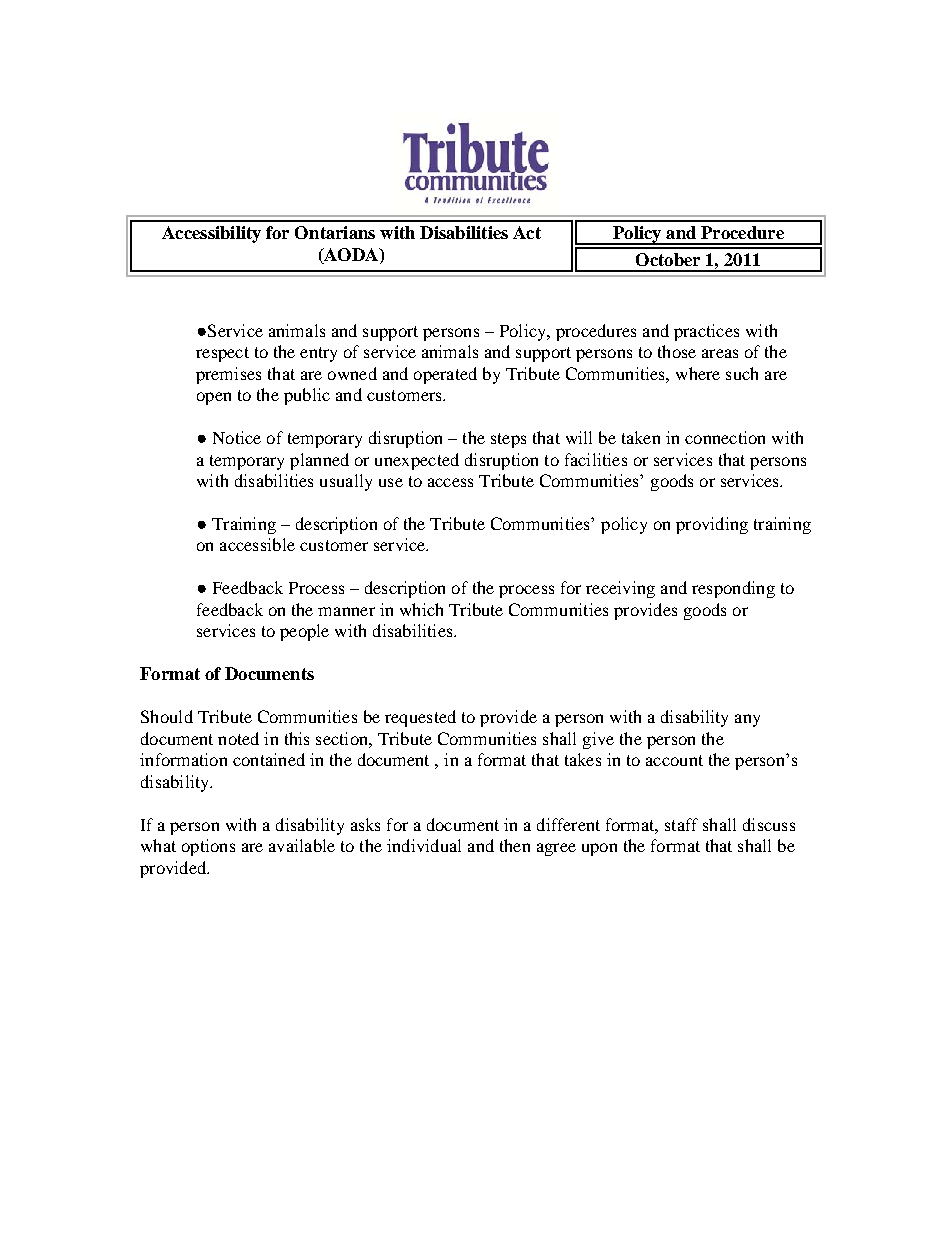  What do you see at coordinates (445, 375) in the screenshot?
I see `operated` at bounding box center [445, 375].
